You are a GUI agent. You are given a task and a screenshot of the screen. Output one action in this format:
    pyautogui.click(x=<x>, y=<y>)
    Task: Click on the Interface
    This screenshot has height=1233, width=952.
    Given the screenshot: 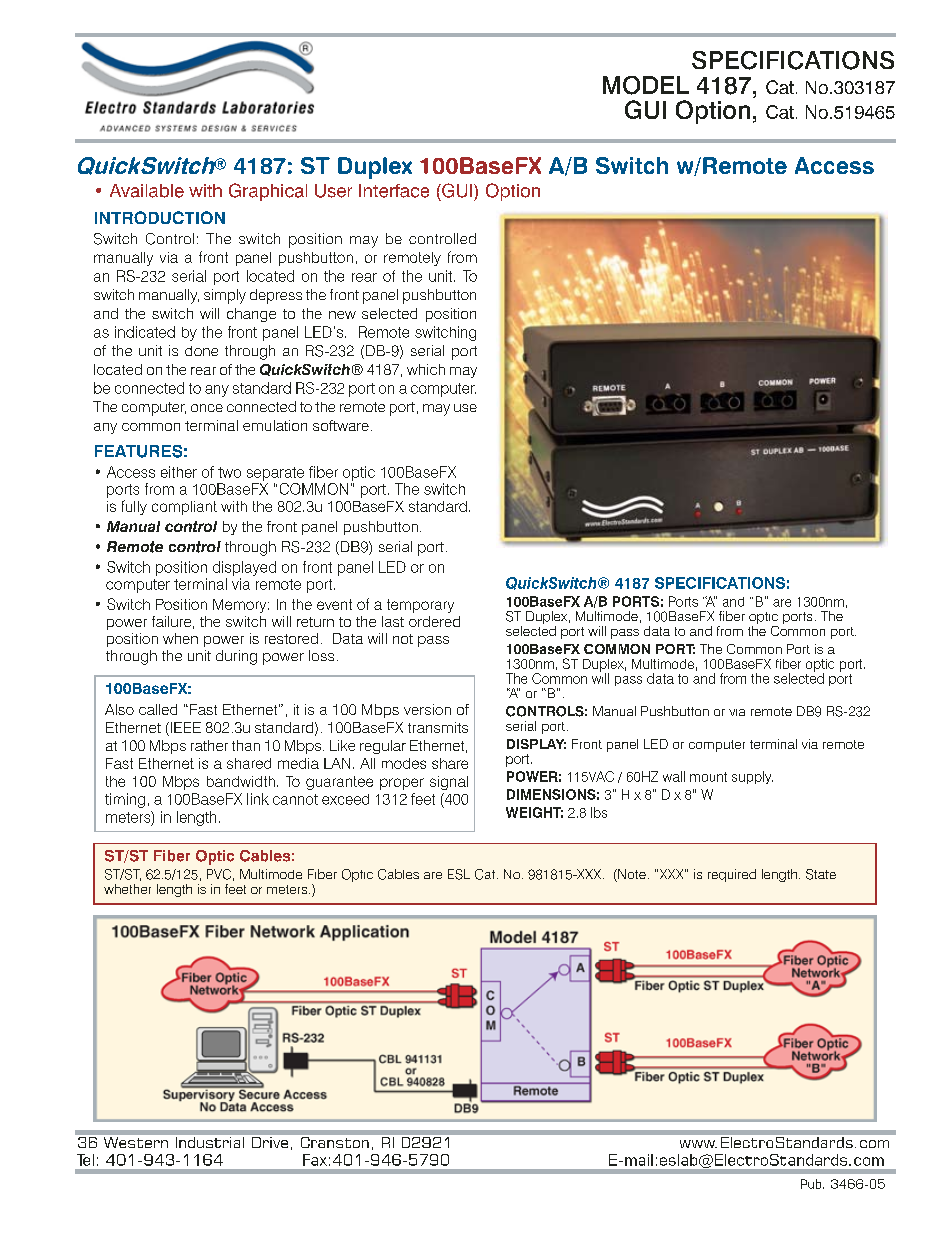 What is the action you would take?
    pyautogui.click(x=394, y=191)
